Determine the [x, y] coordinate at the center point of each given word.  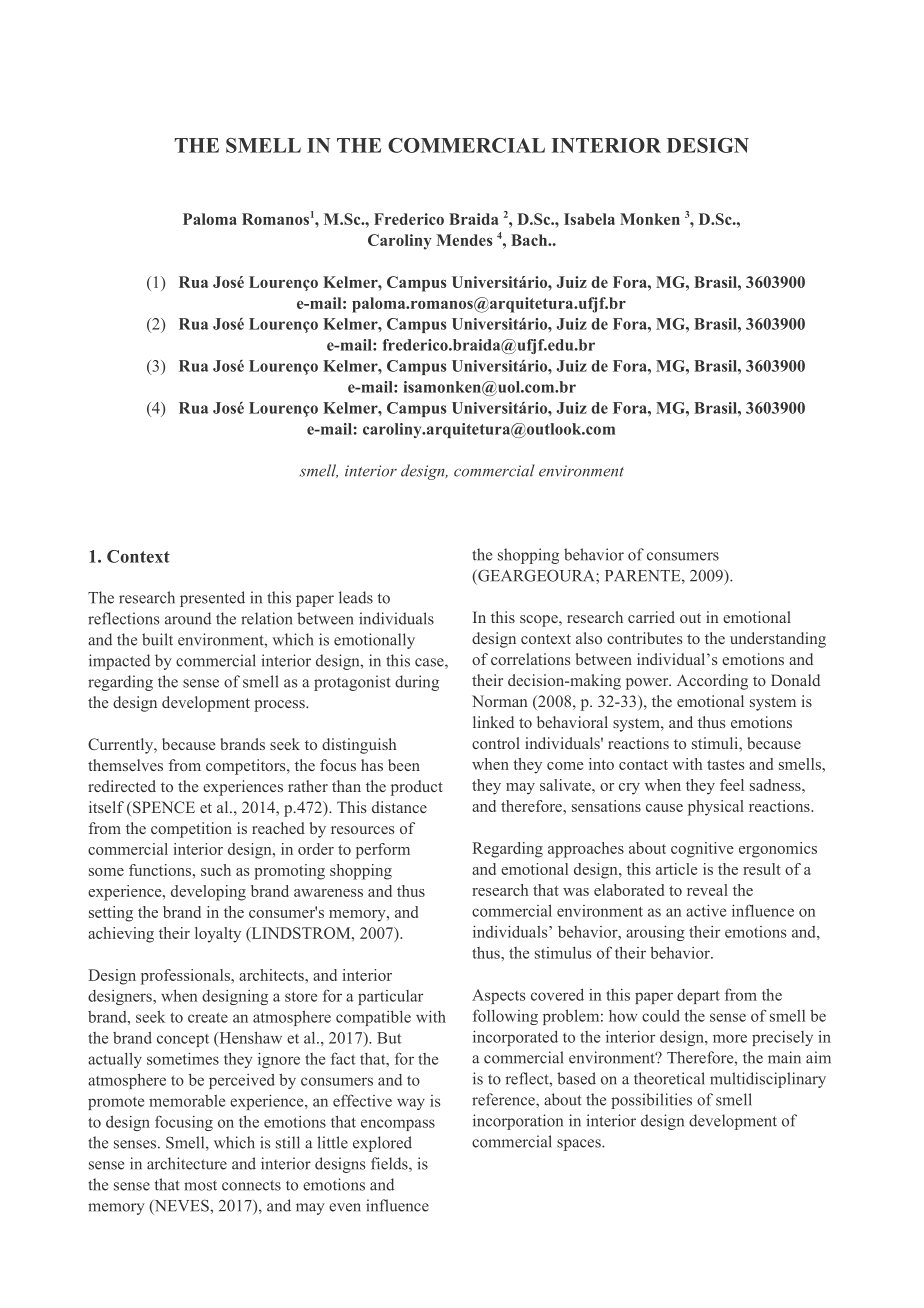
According [712, 682]
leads [356, 597]
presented [212, 599]
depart [698, 996]
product [417, 788]
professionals [186, 977]
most [200, 1186]
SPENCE [164, 807]
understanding [778, 640]
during [417, 683]
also [589, 638]
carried [651, 617]
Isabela [589, 219]
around [188, 618]
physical [716, 808]
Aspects [499, 996]
